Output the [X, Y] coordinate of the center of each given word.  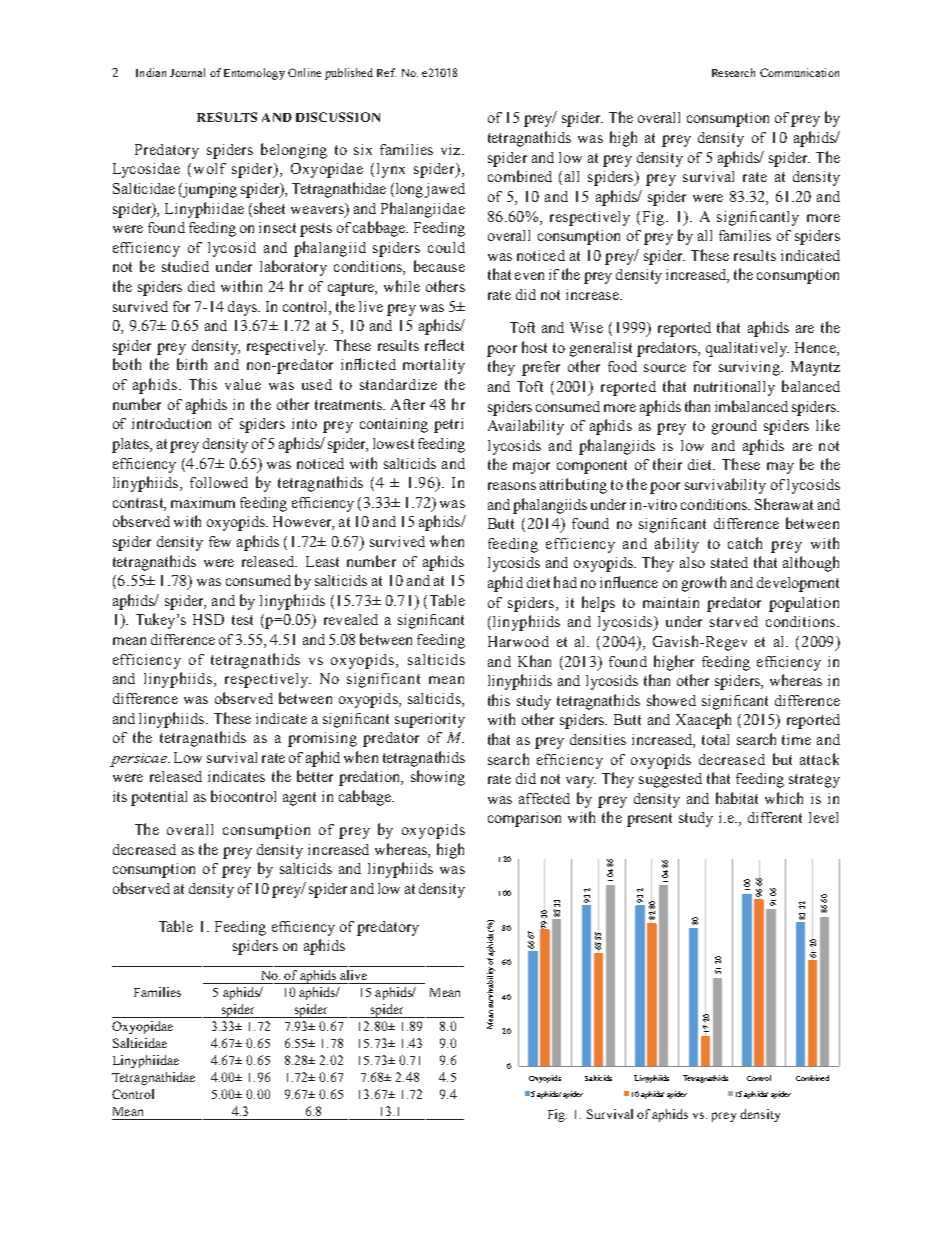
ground [734, 427]
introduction [171, 423]
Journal [187, 72]
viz [452, 149]
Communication [799, 72]
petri [448, 425]
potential [159, 798]
